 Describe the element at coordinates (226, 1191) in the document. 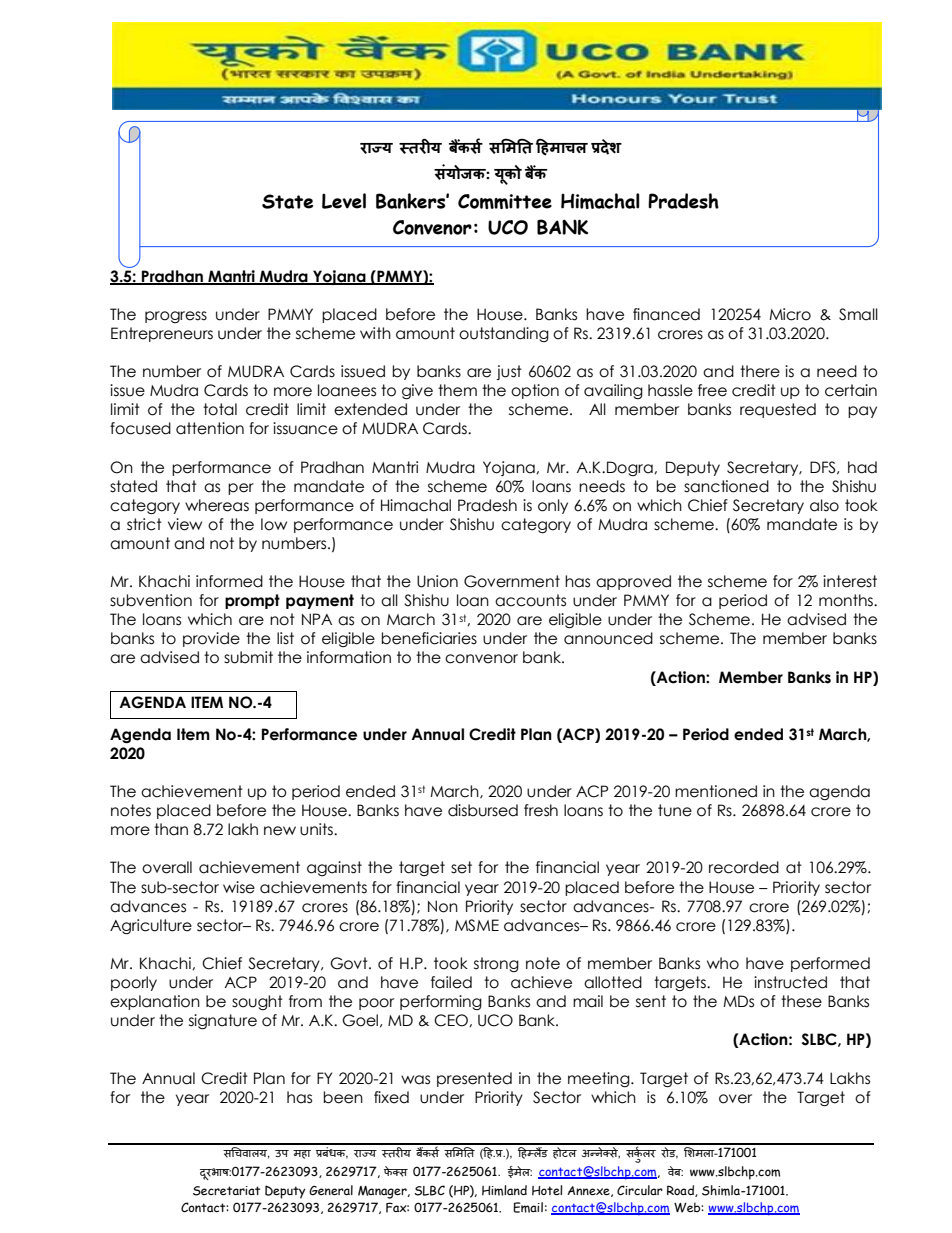

I see `Secretariat` at that location.
